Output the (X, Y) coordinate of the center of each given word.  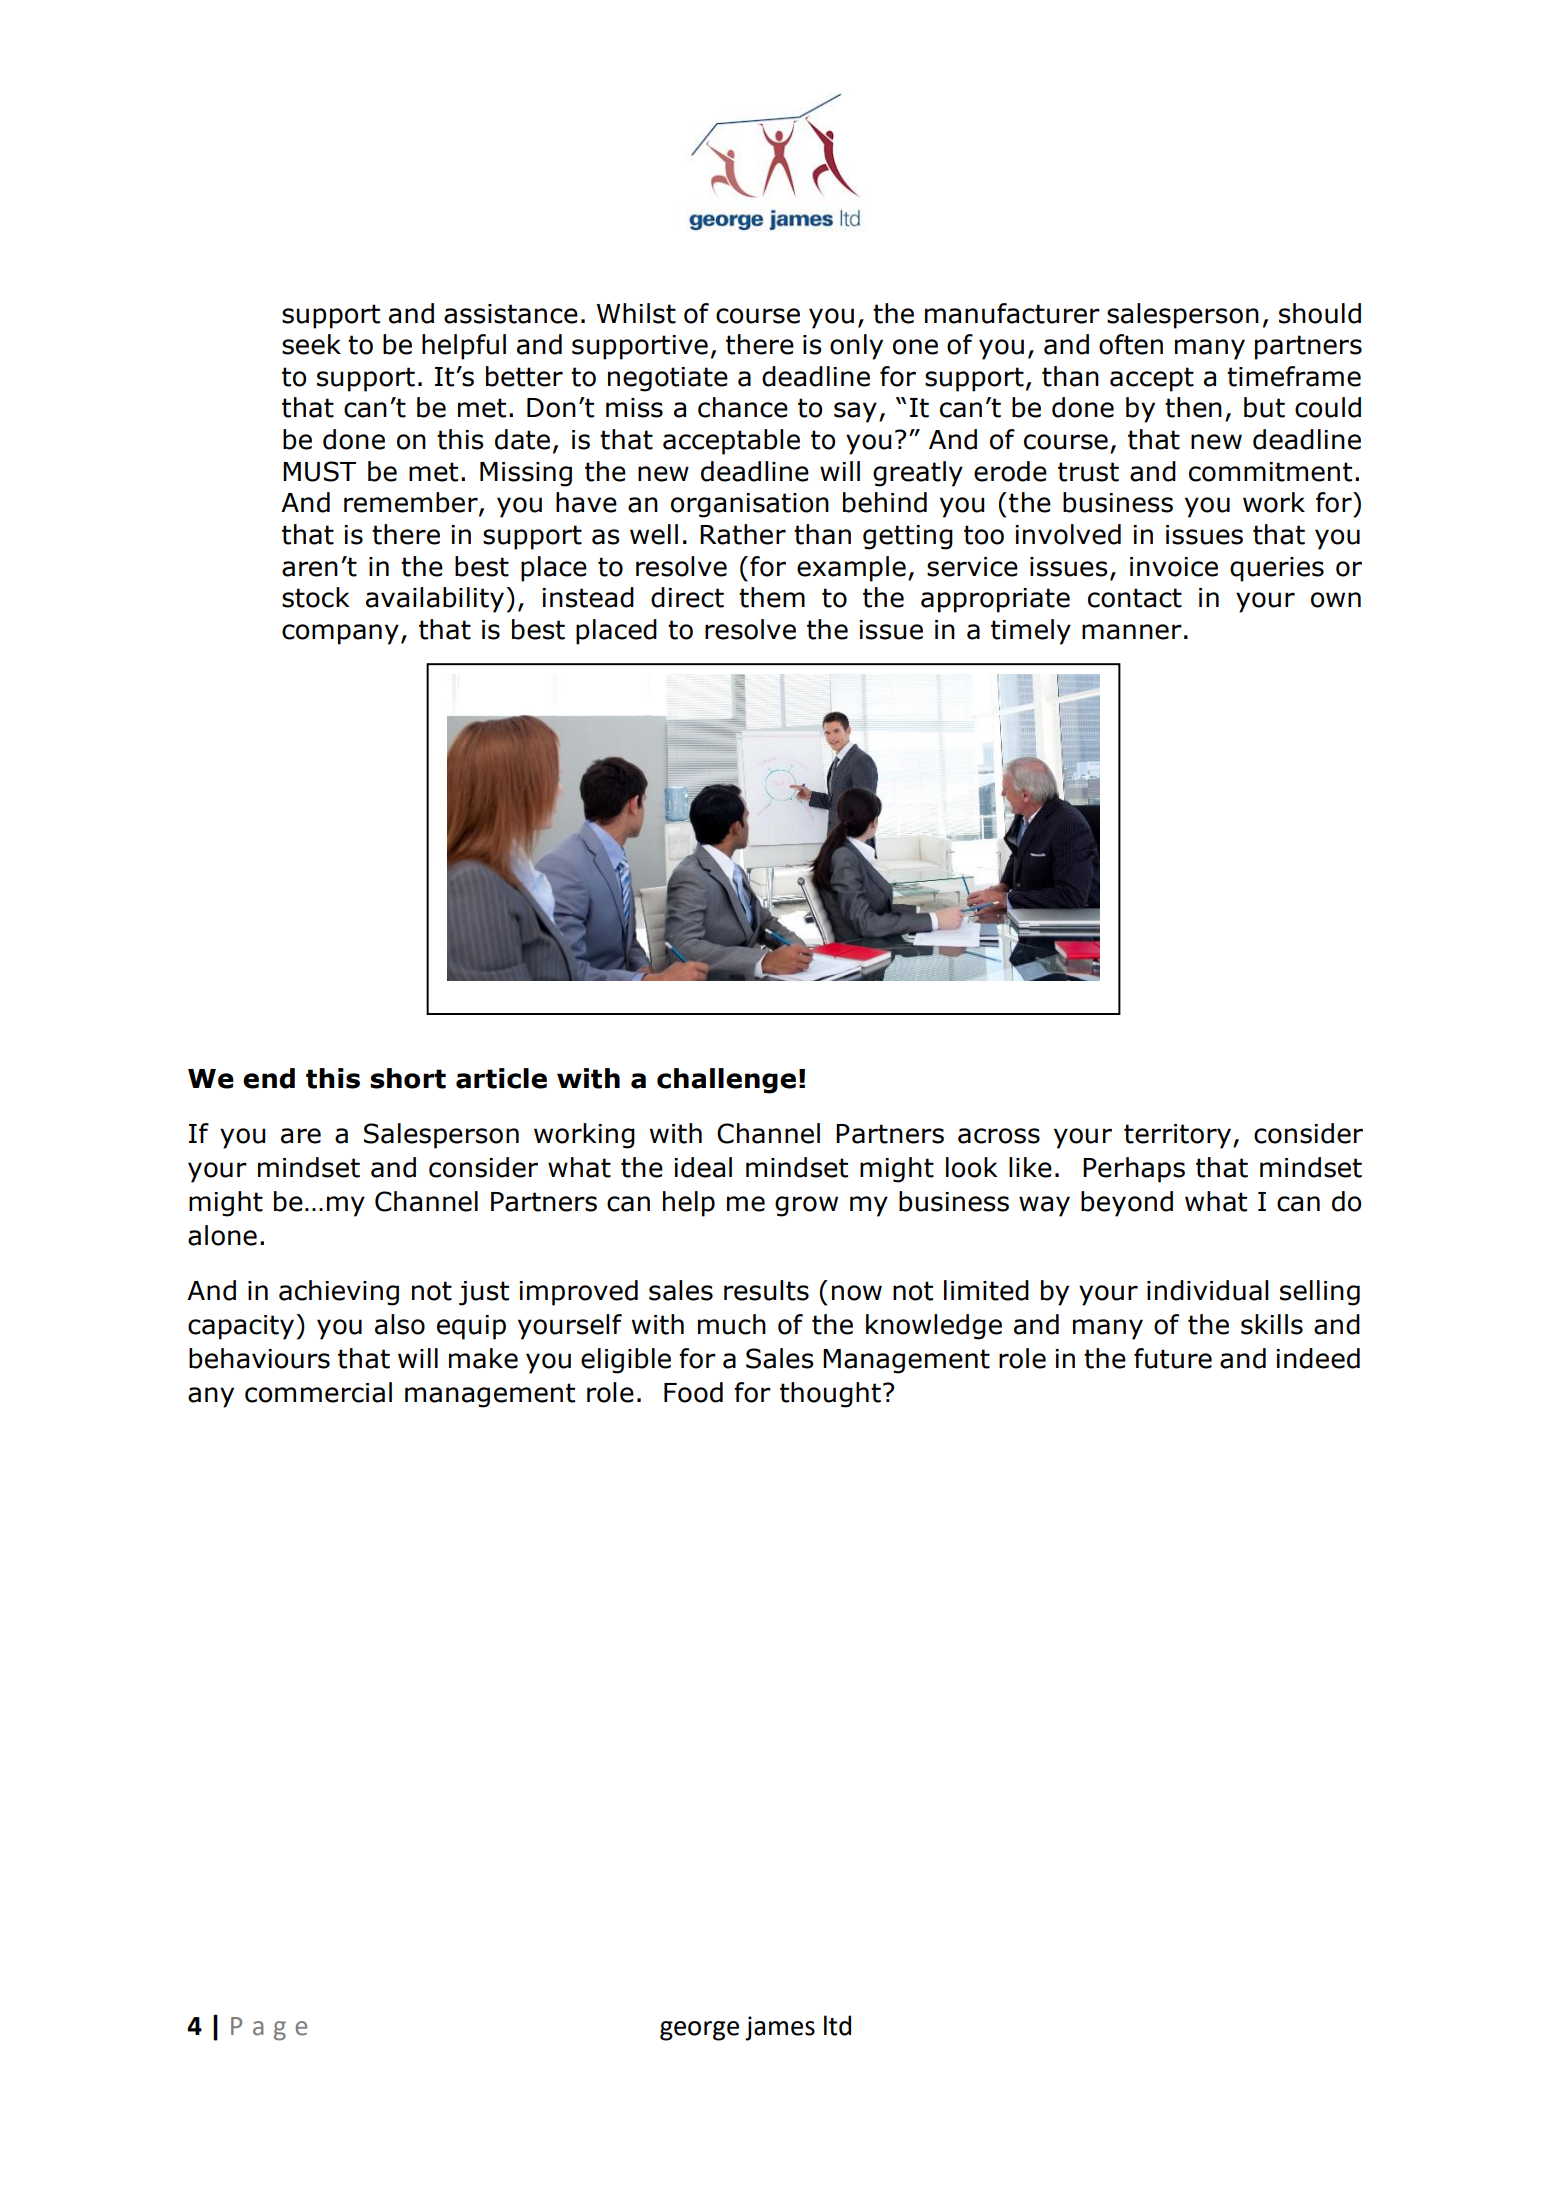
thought (830, 1395)
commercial (318, 1392)
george (699, 2031)
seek (311, 344)
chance (743, 407)
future (1173, 1358)
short (408, 1078)
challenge (726, 1081)
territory (1177, 1136)
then (1193, 407)
